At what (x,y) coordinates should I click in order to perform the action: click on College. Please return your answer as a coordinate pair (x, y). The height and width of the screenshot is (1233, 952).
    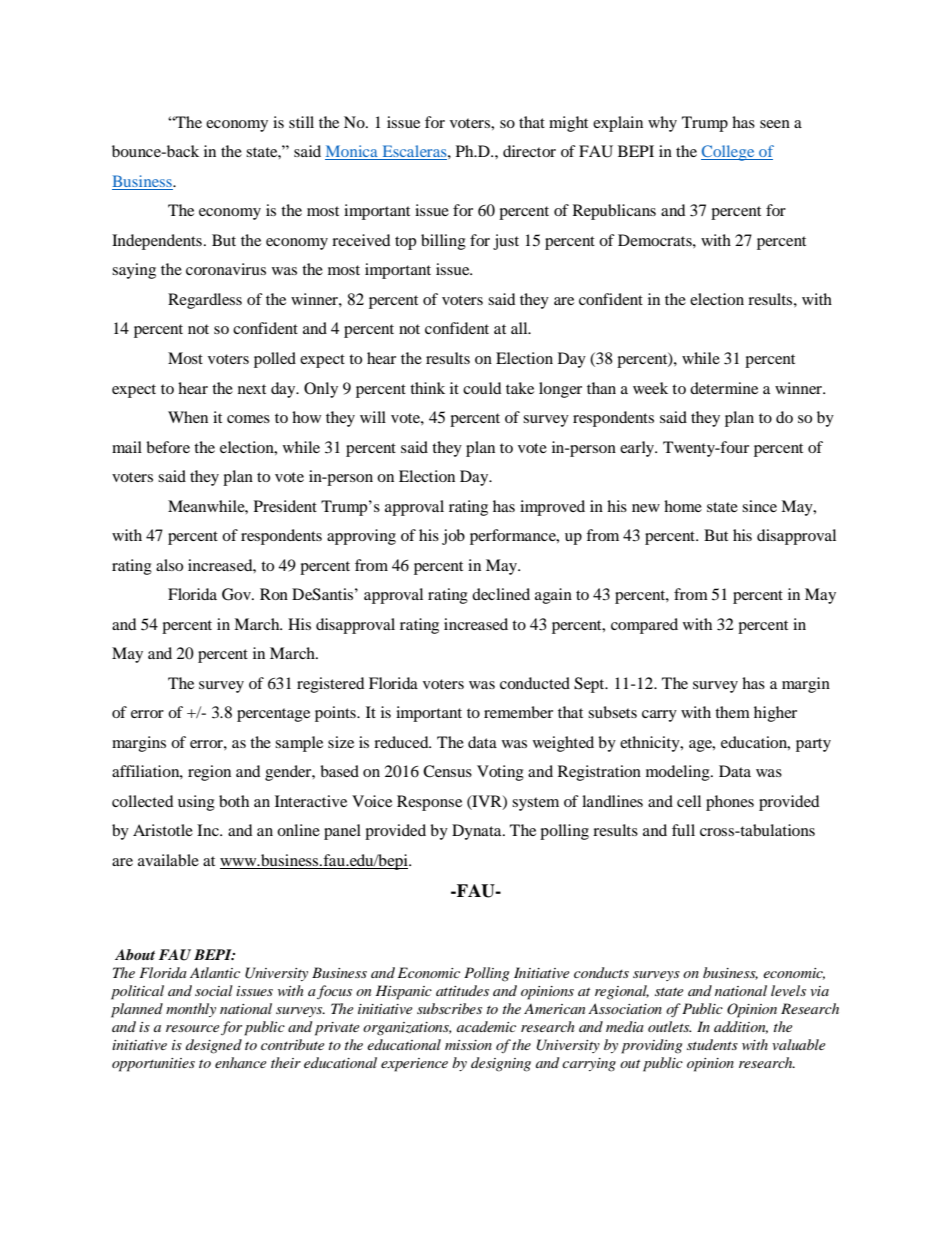
    Looking at the image, I should click on (729, 153).
